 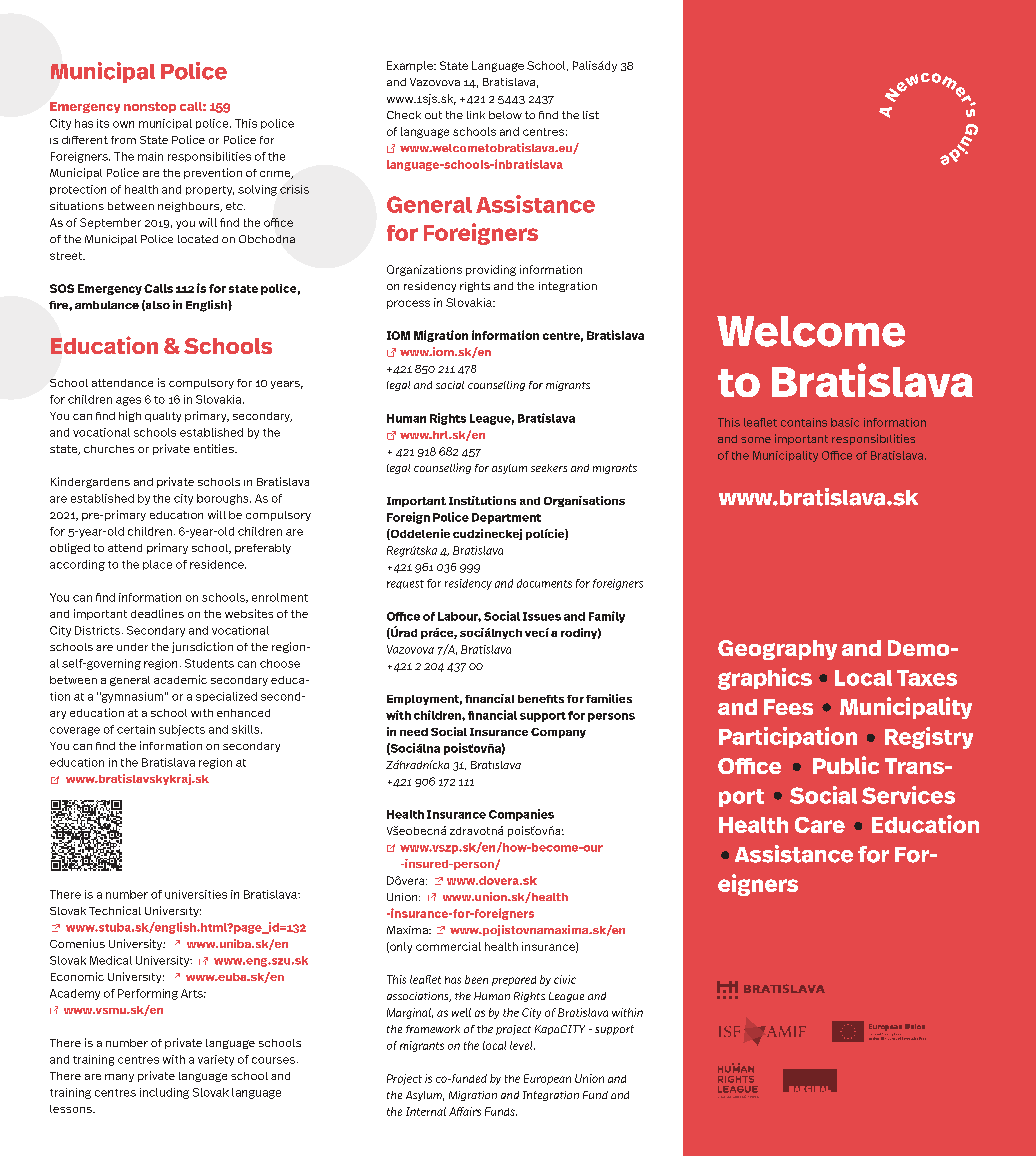 I want to click on European, so click(x=547, y=1079).
